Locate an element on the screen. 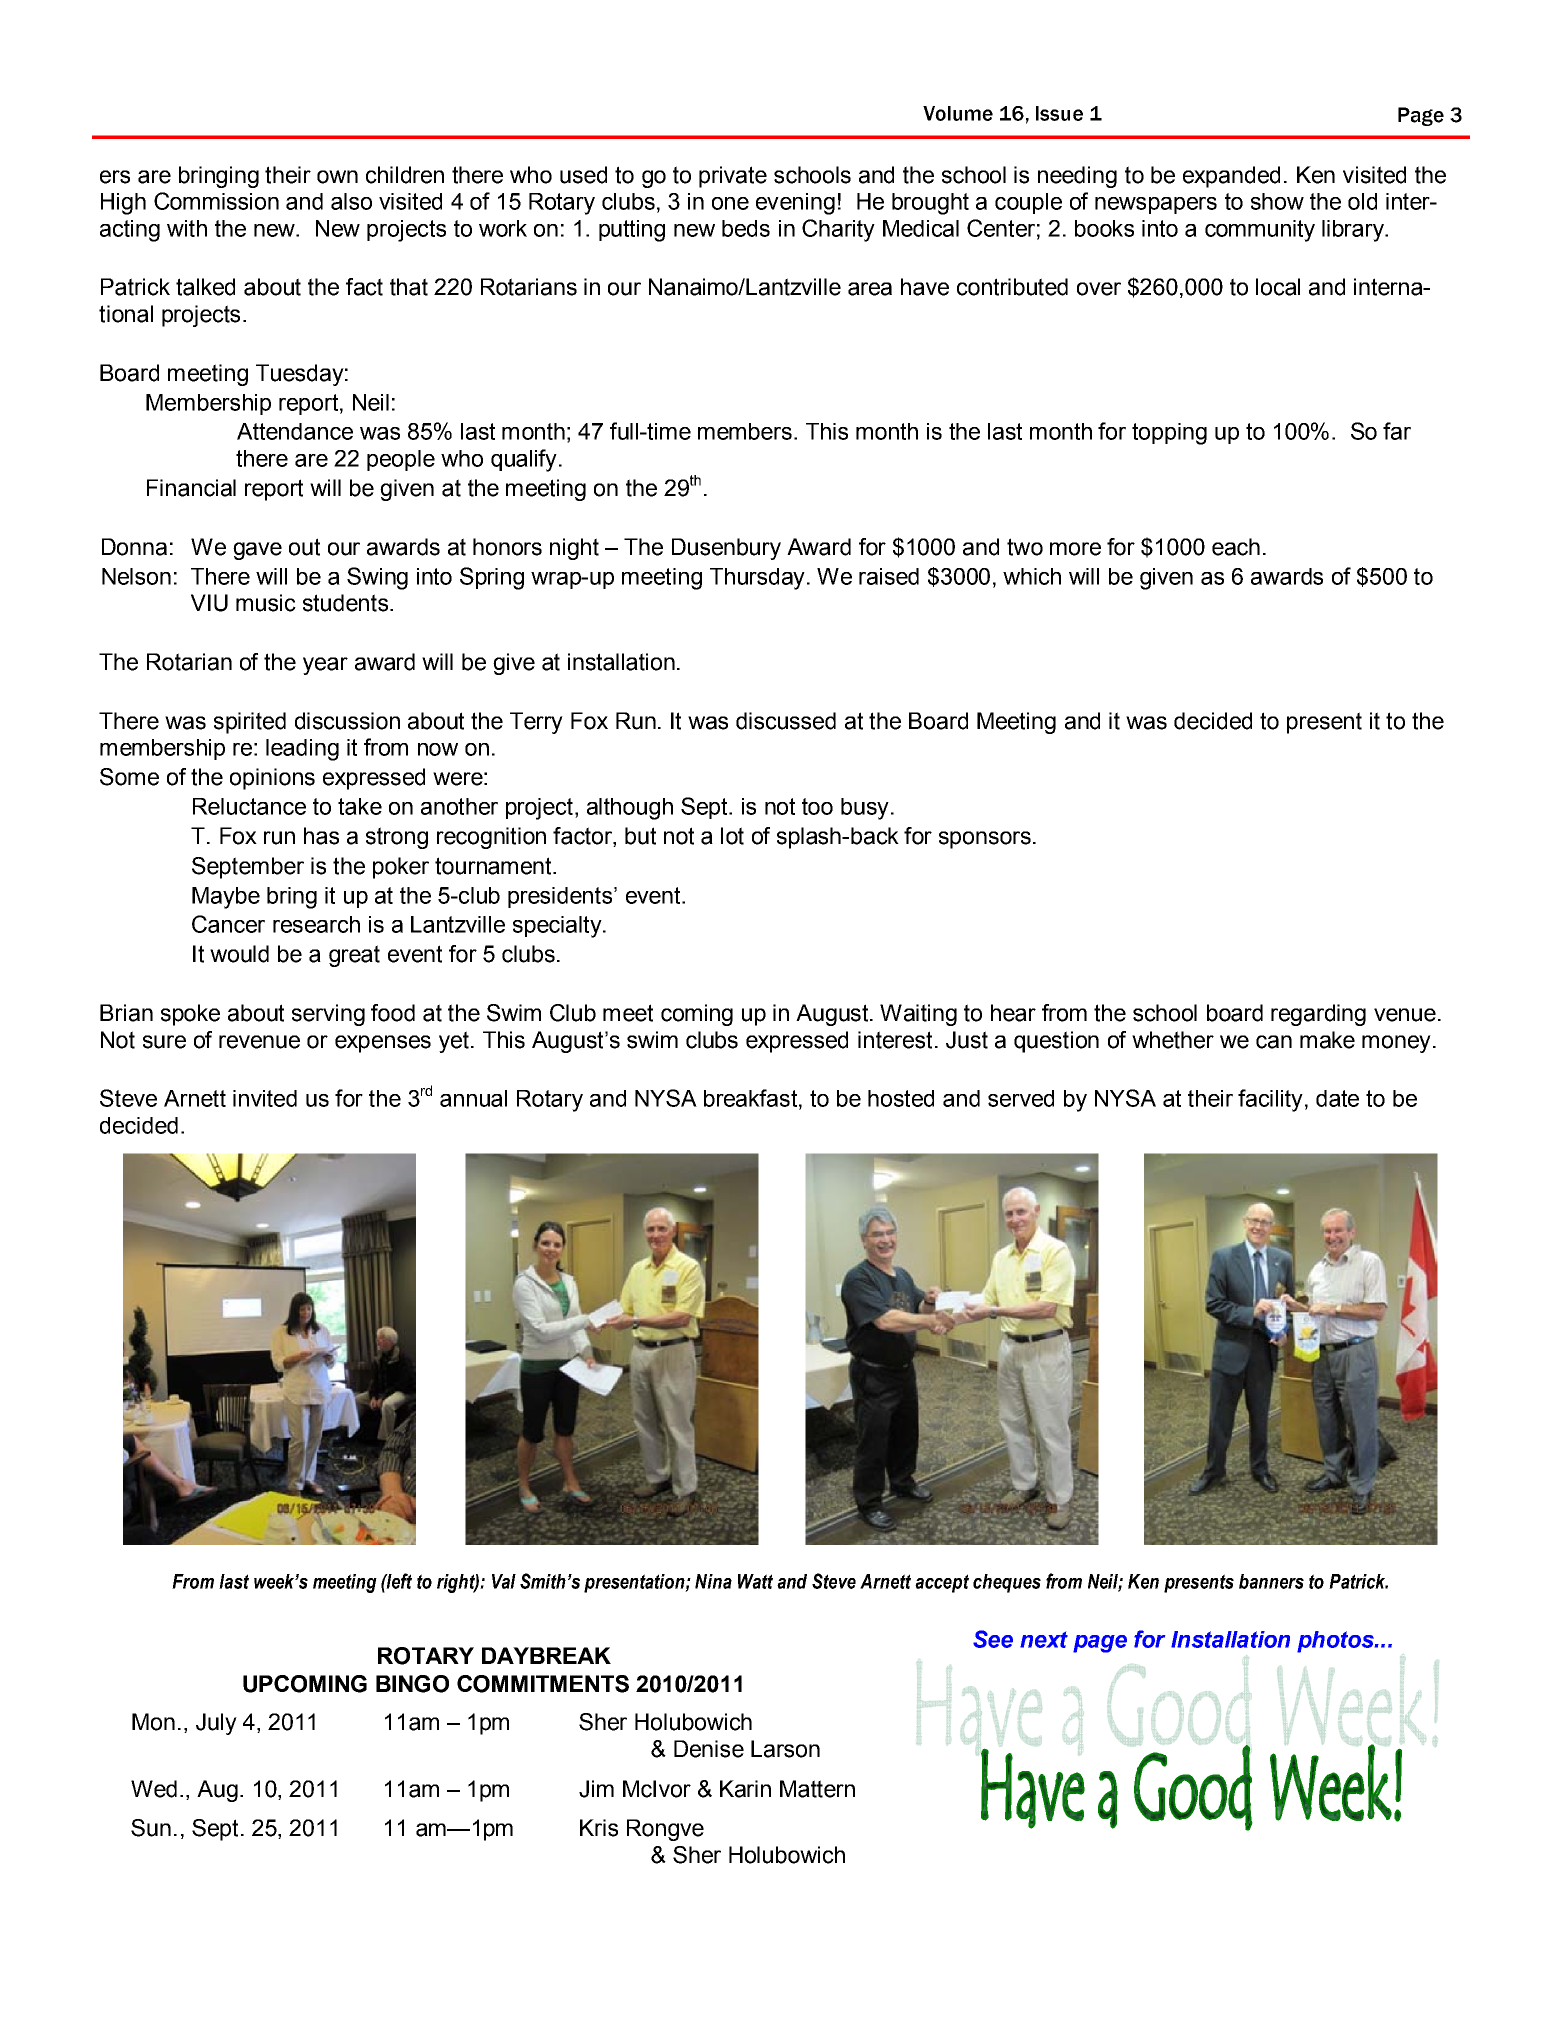 This screenshot has width=1562, height=2021. expanded is located at coordinates (1231, 177).
